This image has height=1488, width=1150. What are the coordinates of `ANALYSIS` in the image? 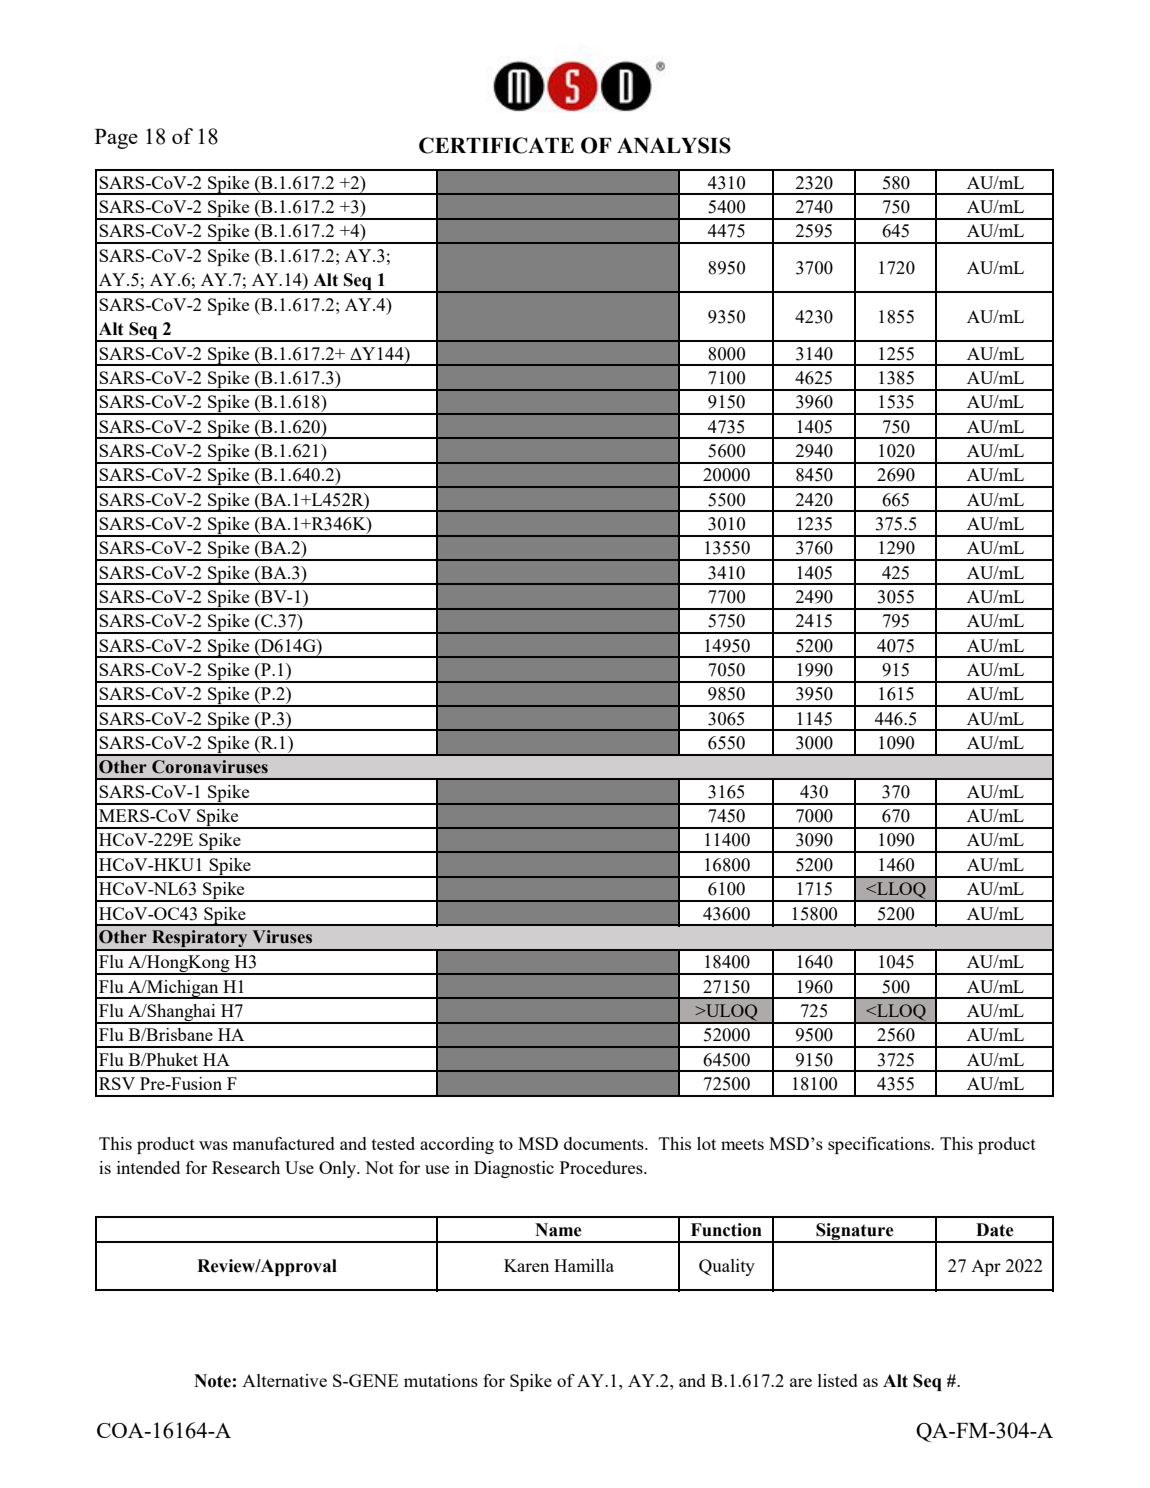 It's located at (674, 145).
